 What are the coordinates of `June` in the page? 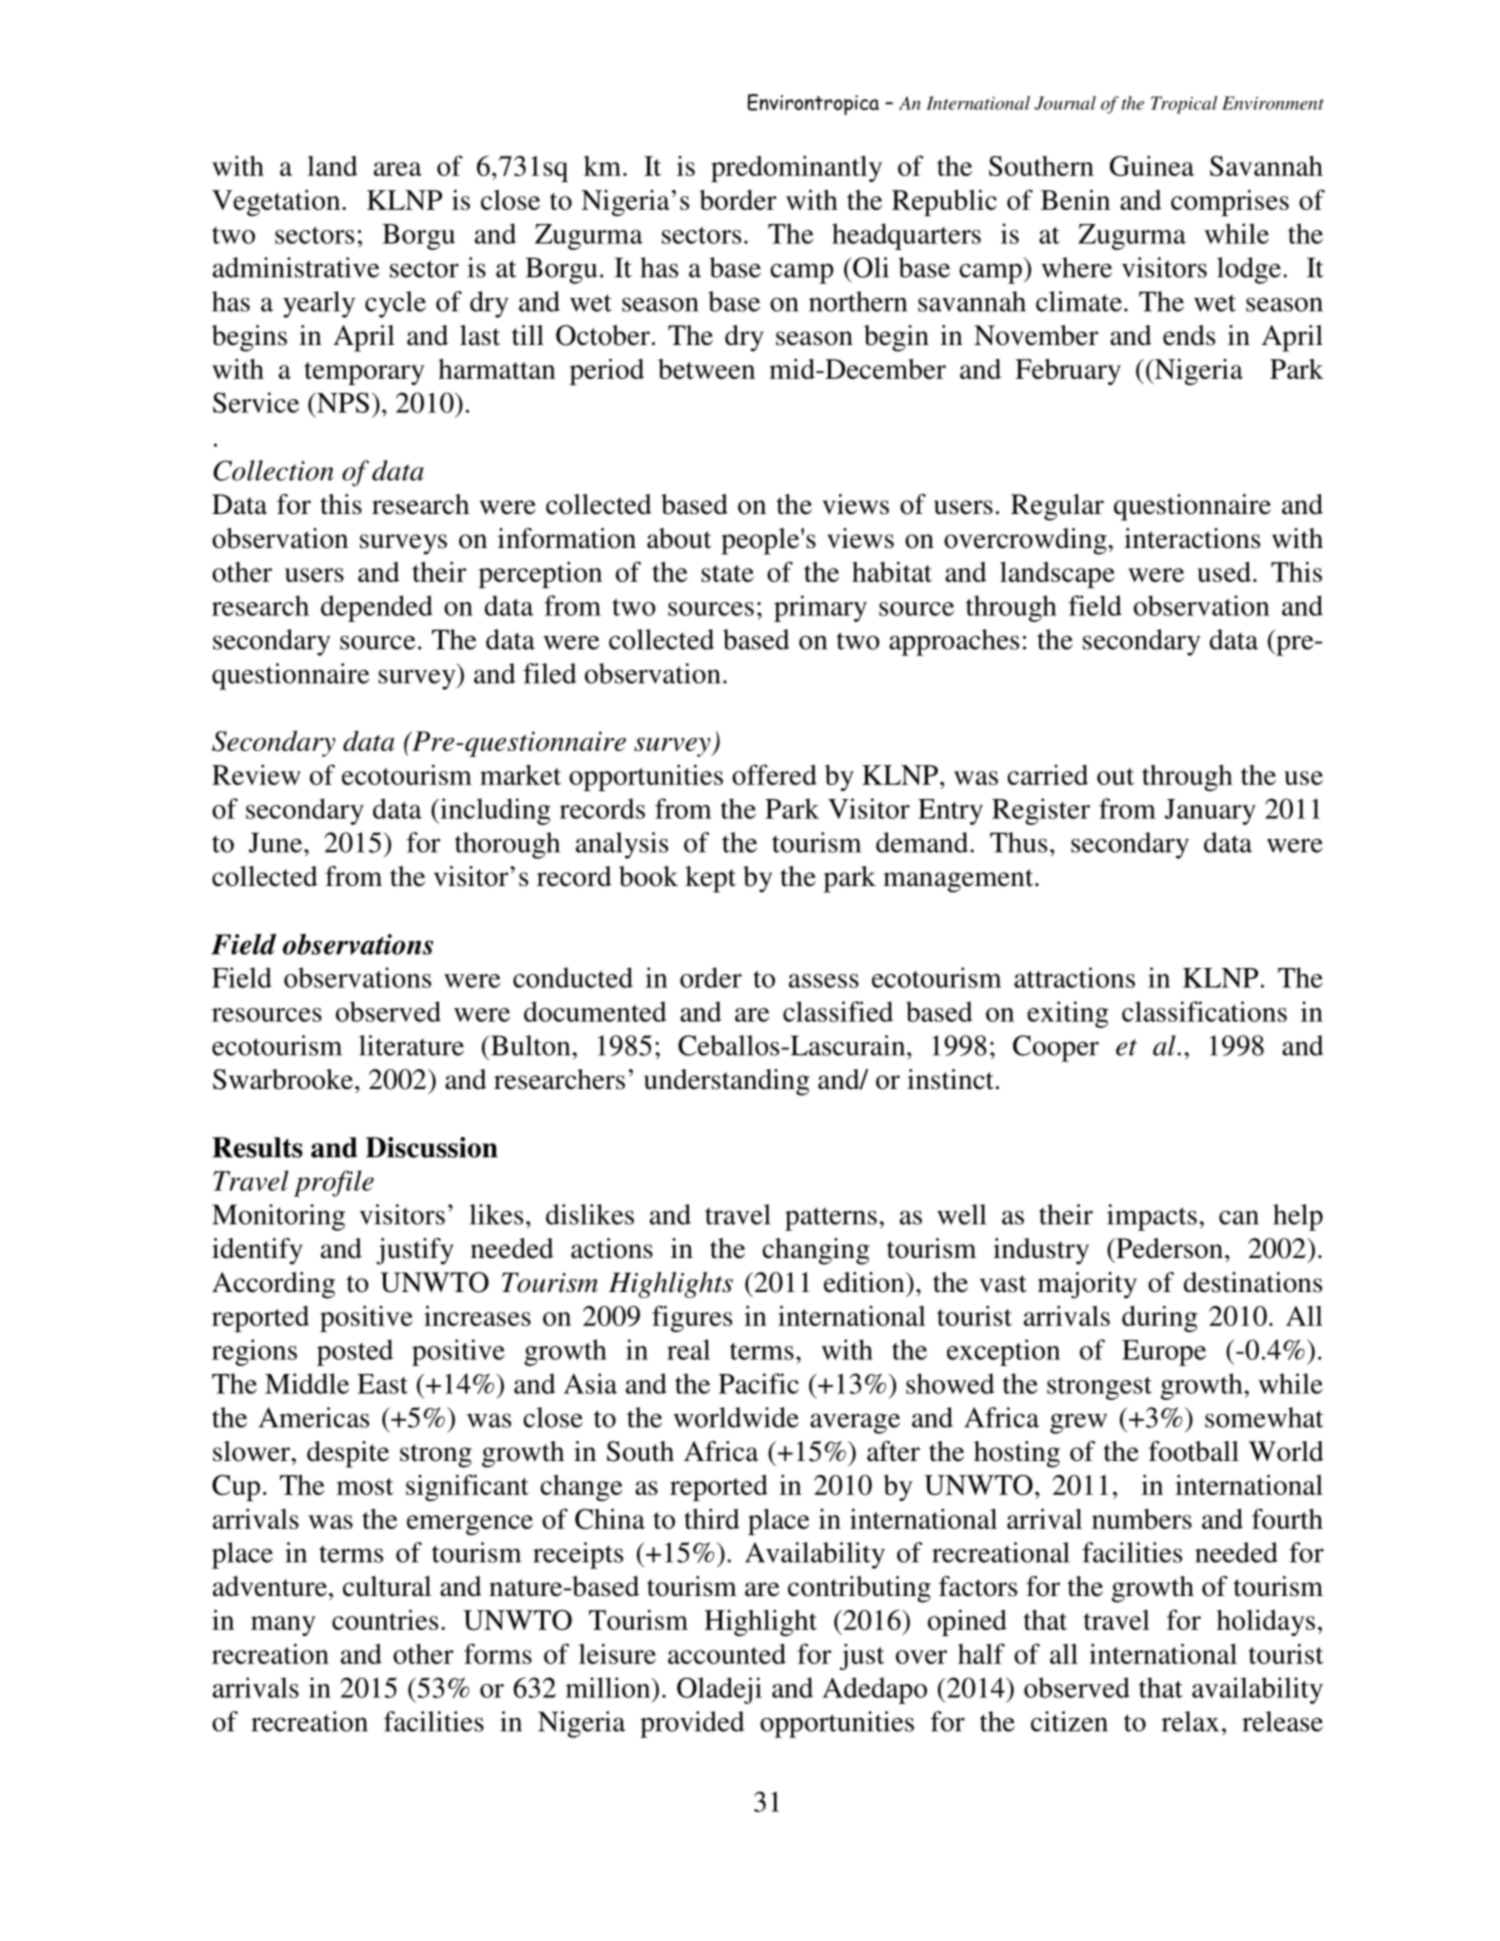 It's located at (277, 842).
